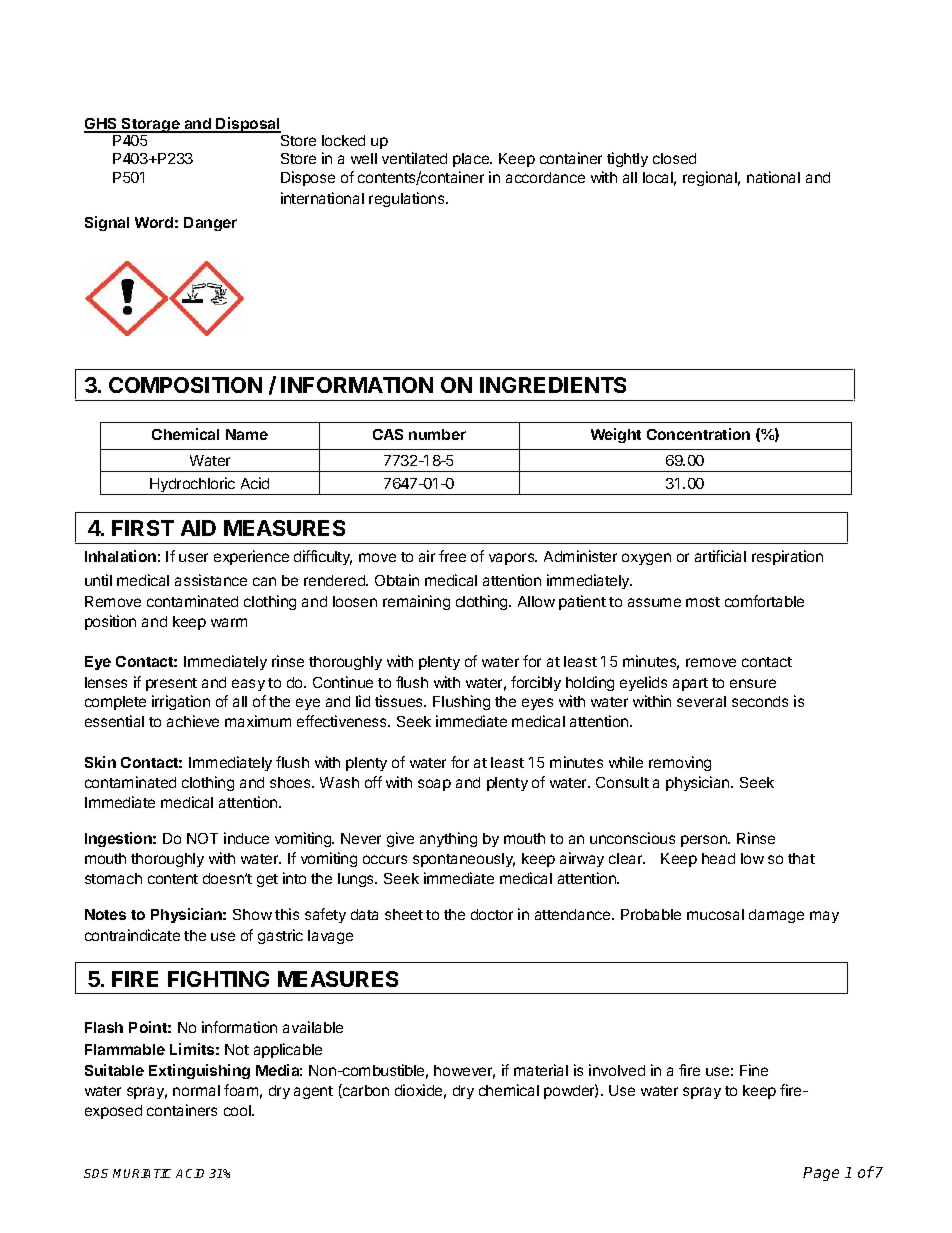  What do you see at coordinates (151, 125) in the page?
I see `Storage` at bounding box center [151, 125].
